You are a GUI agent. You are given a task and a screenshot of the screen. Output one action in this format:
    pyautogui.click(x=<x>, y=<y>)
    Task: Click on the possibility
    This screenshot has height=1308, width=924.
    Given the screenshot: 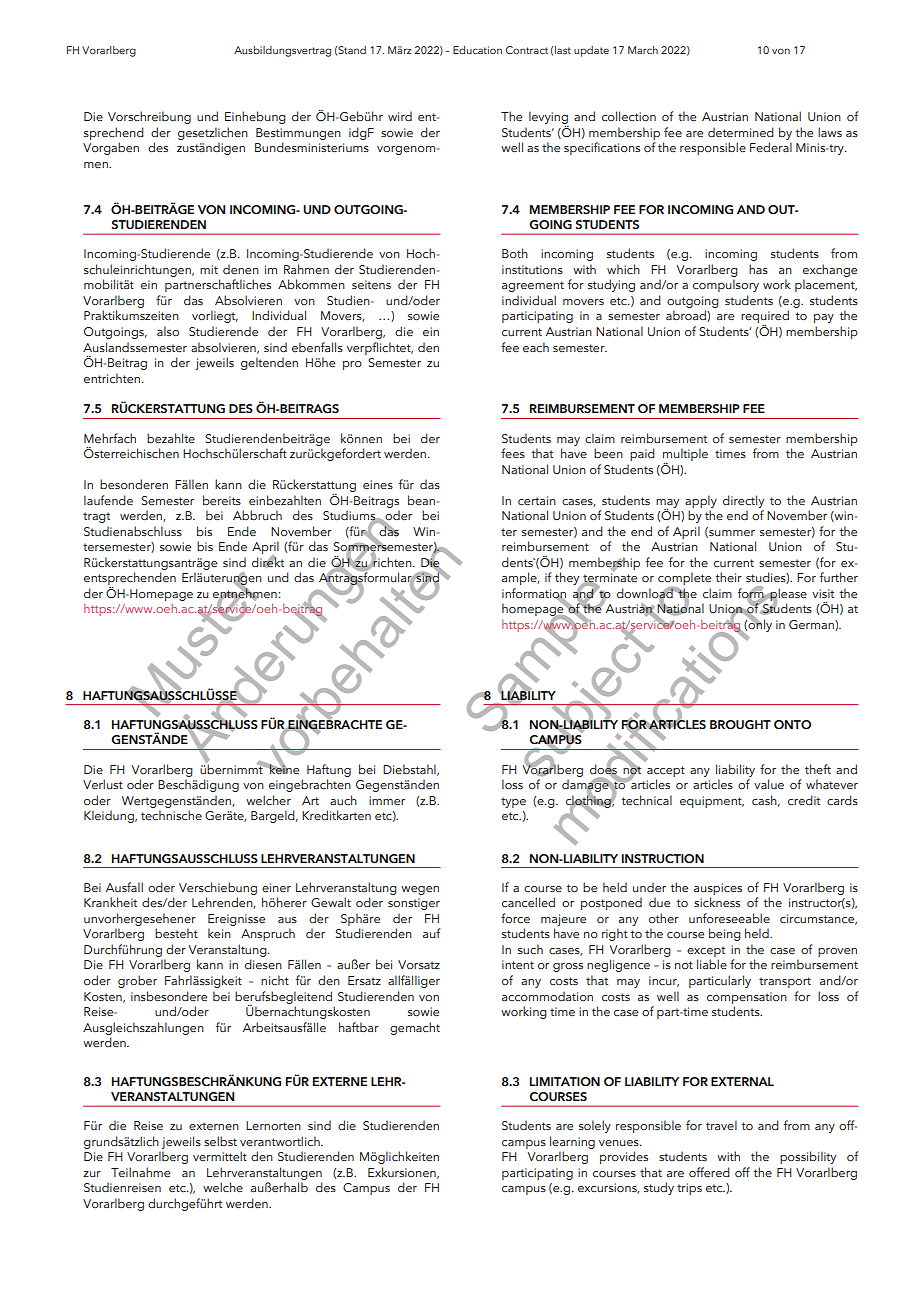 What is the action you would take?
    pyautogui.click(x=808, y=1157)
